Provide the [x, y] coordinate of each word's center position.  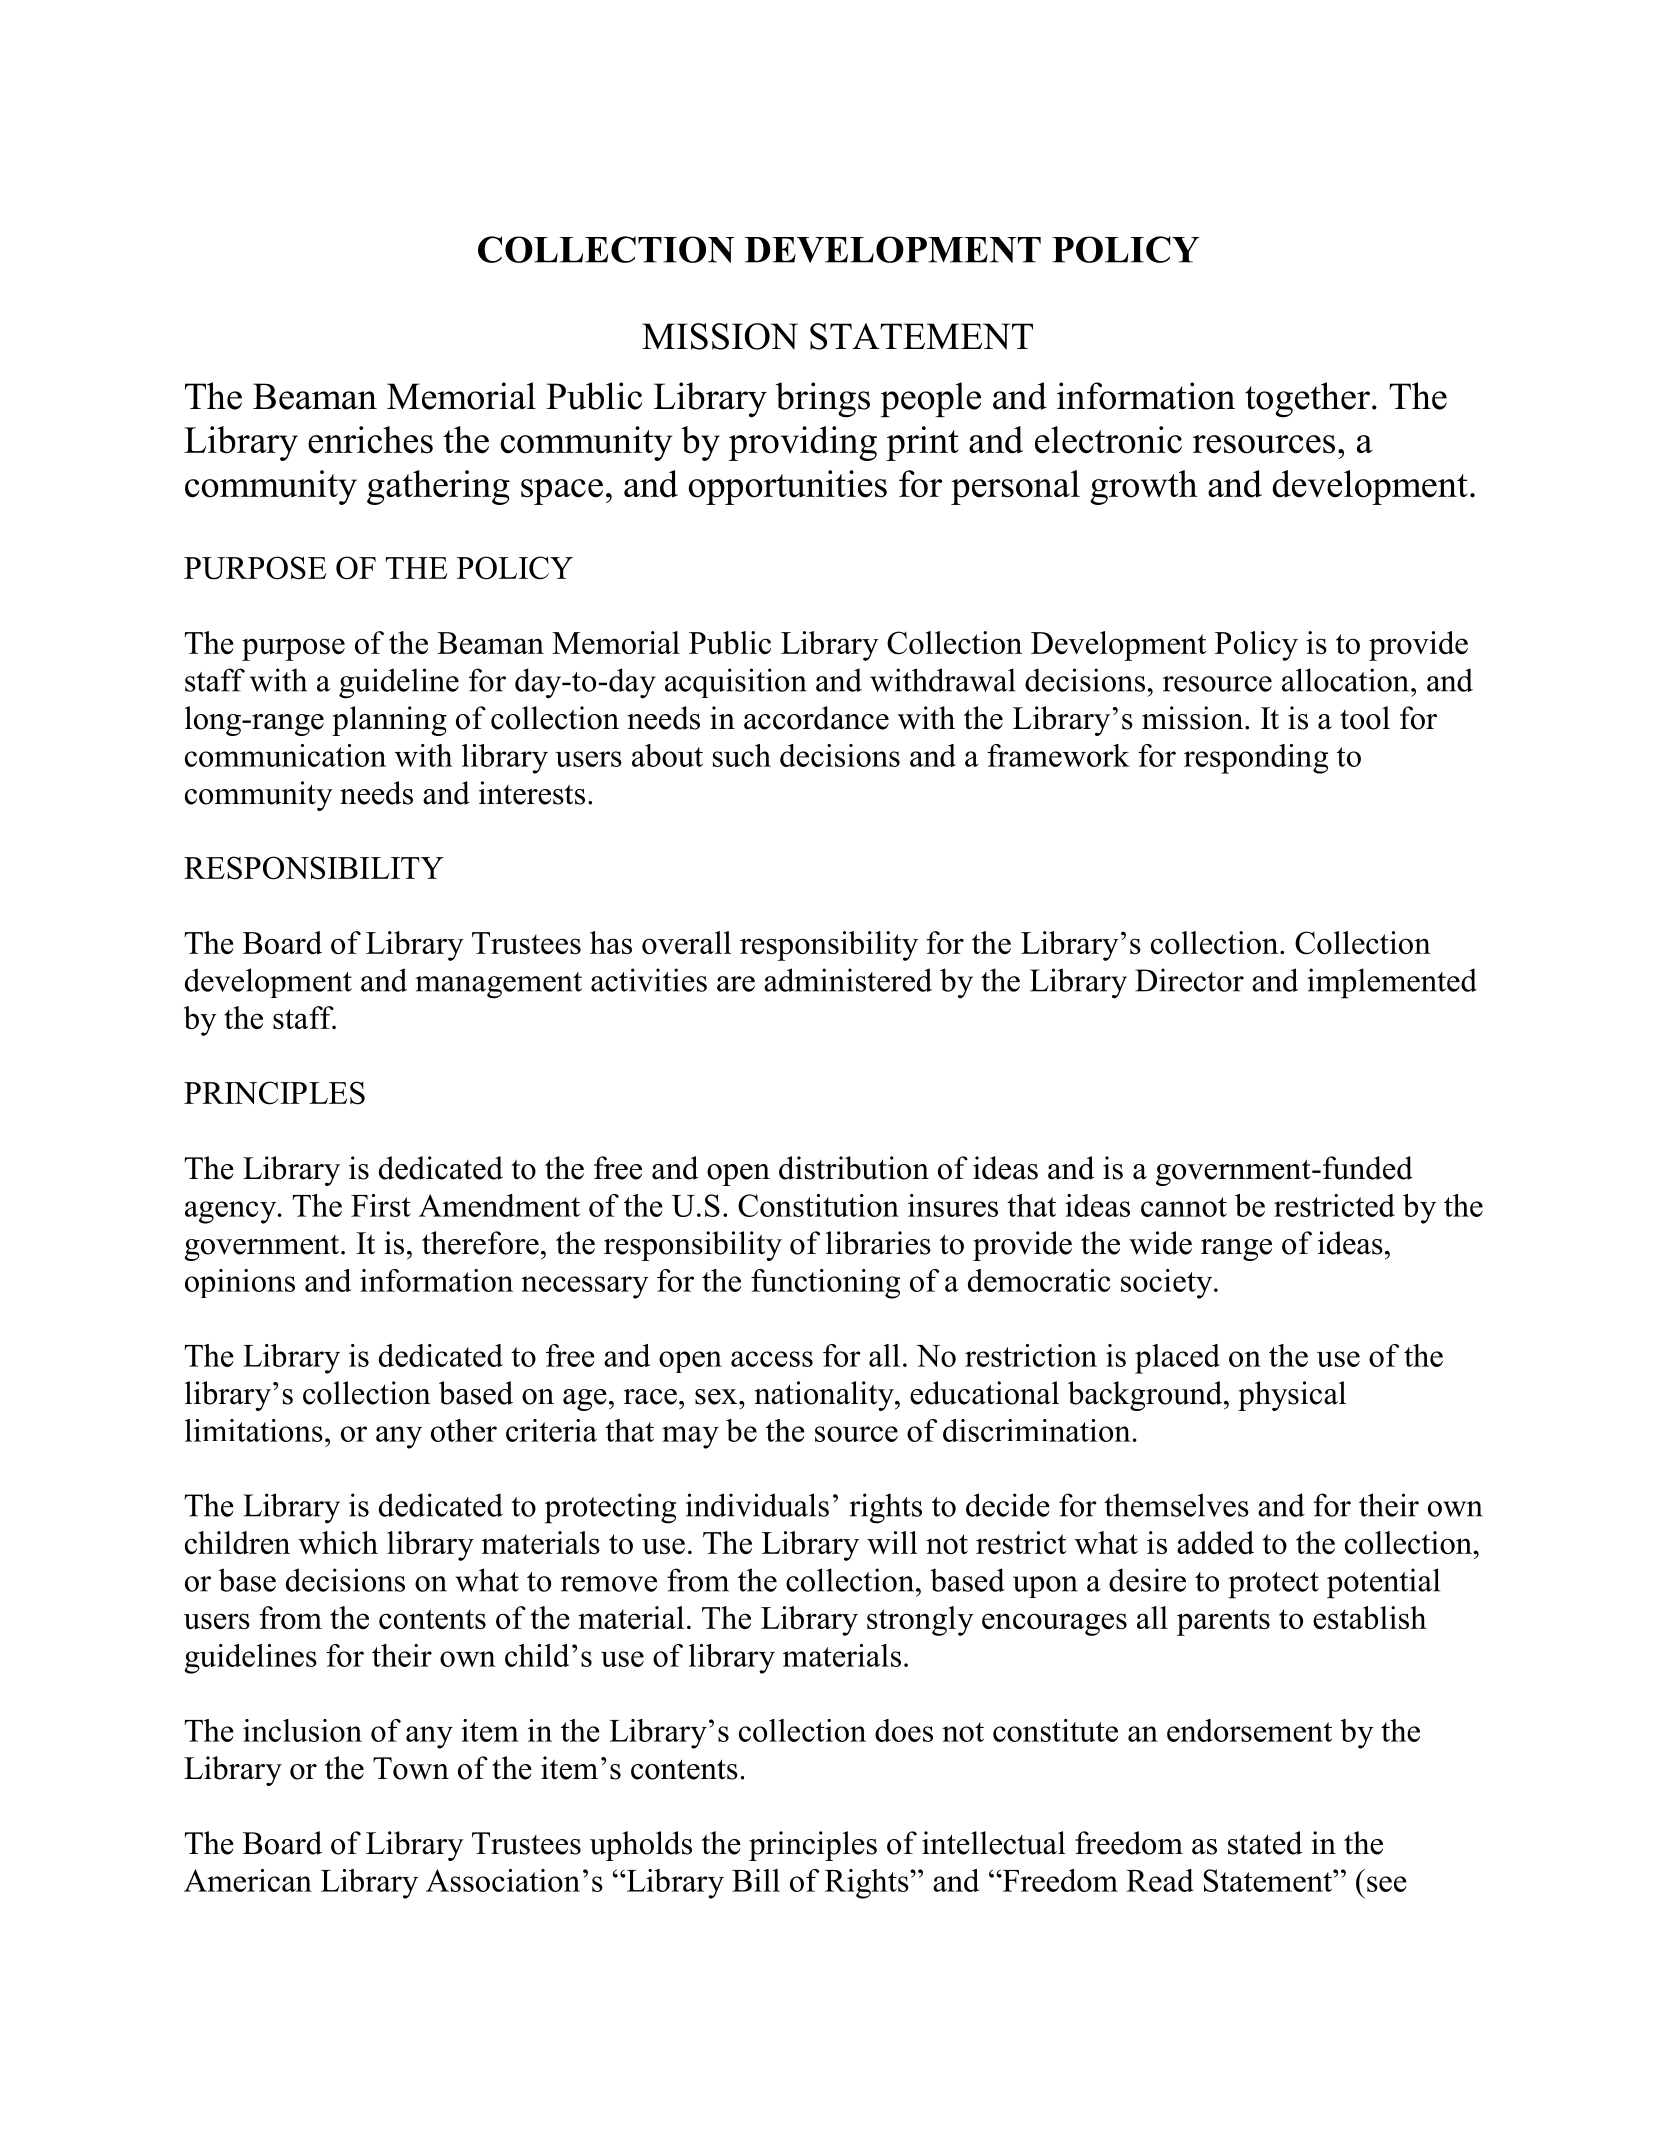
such [742, 755]
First [381, 1205]
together [1307, 400]
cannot [1184, 1207]
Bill [756, 1880]
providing [803, 443]
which [338, 1542]
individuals [757, 1505]
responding [1256, 759]
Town [411, 1768]
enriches [370, 440]
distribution [854, 1168]
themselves [1176, 1505]
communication [285, 755]
